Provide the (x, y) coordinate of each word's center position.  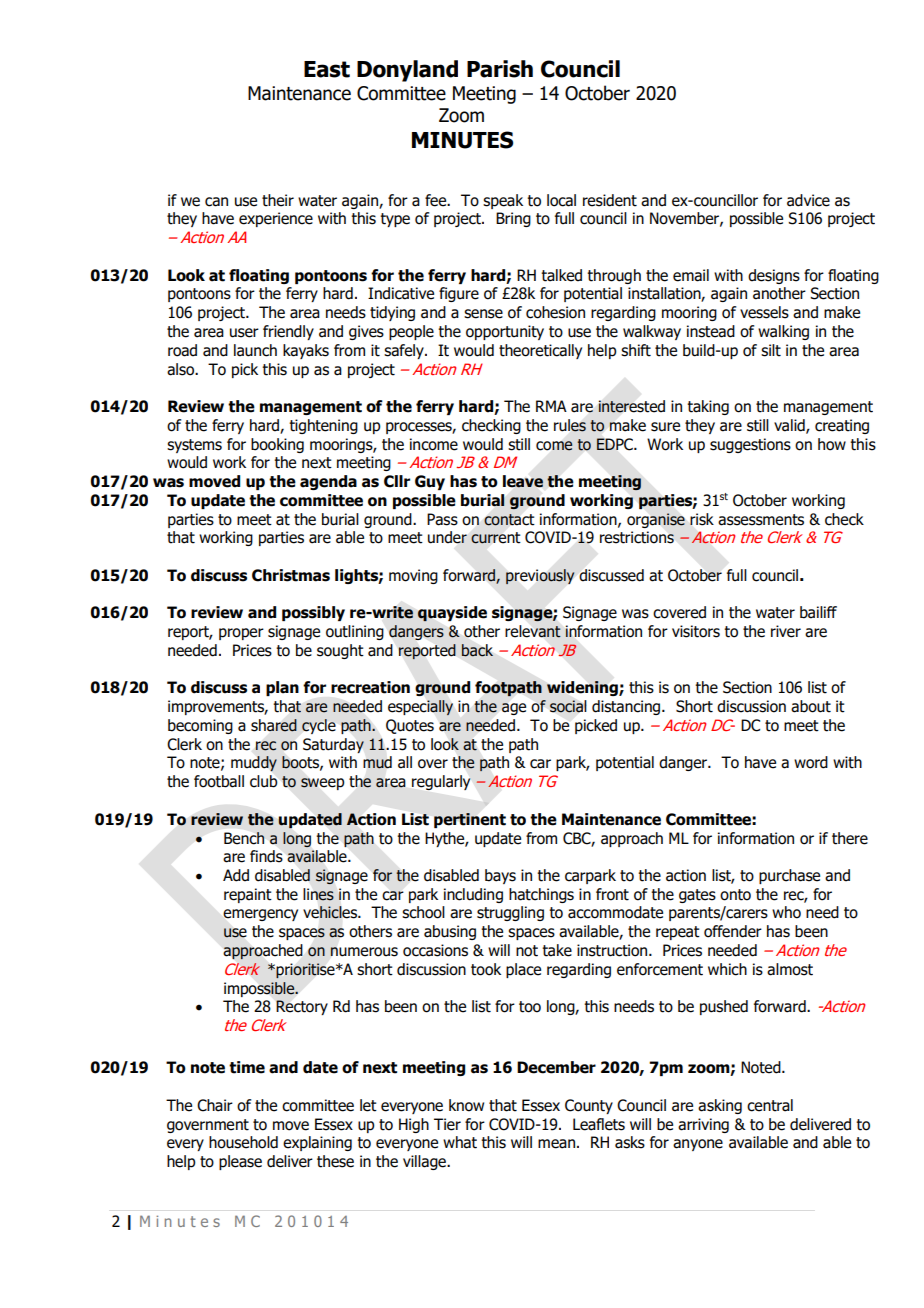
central (770, 1105)
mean (556, 1144)
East (327, 69)
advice (808, 200)
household (243, 1142)
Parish (500, 69)
